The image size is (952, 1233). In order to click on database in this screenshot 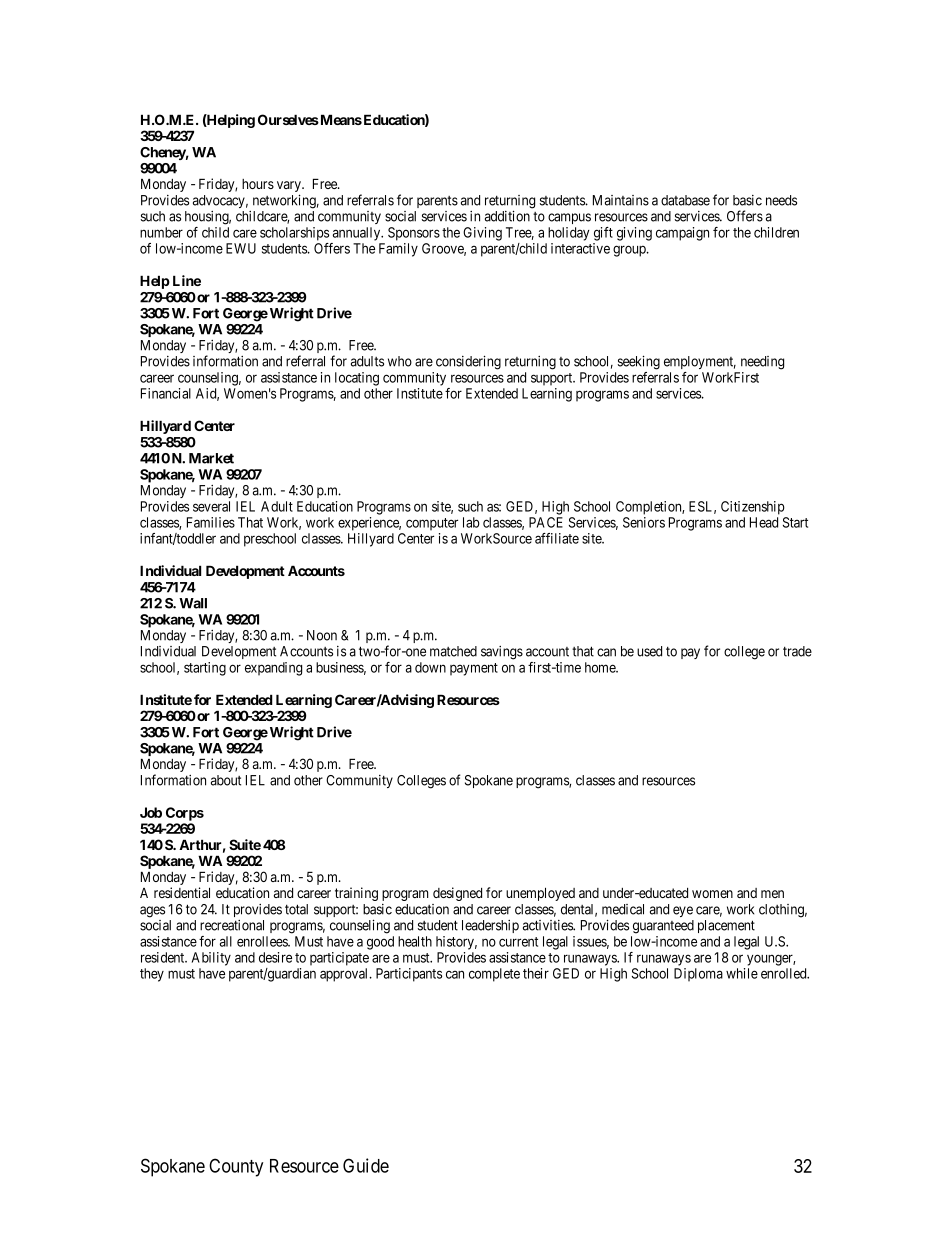, I will do `click(685, 200)`.
